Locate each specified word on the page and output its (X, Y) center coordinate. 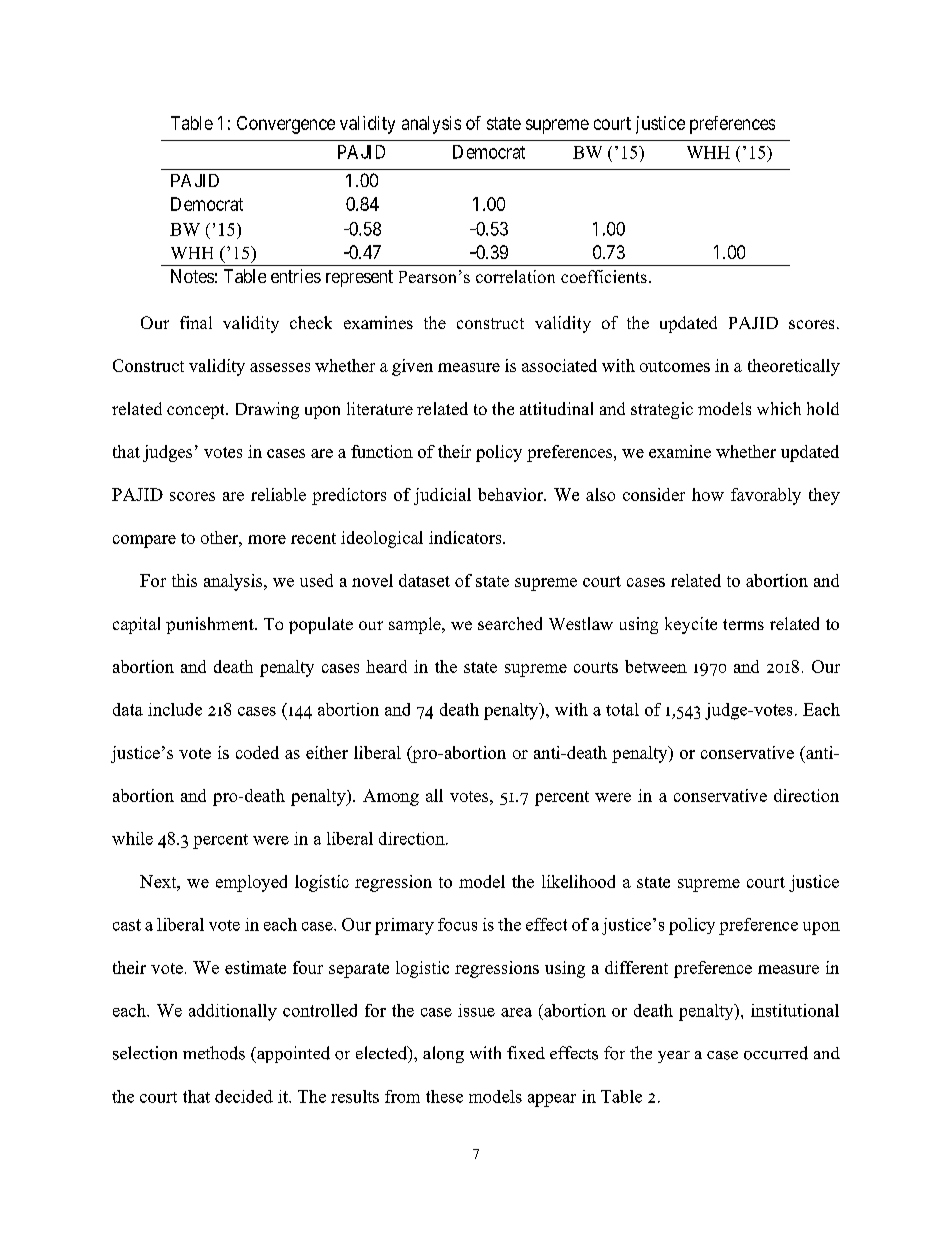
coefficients (604, 276)
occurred (776, 1053)
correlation (515, 276)
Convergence (286, 125)
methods (214, 1053)
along (443, 1054)
